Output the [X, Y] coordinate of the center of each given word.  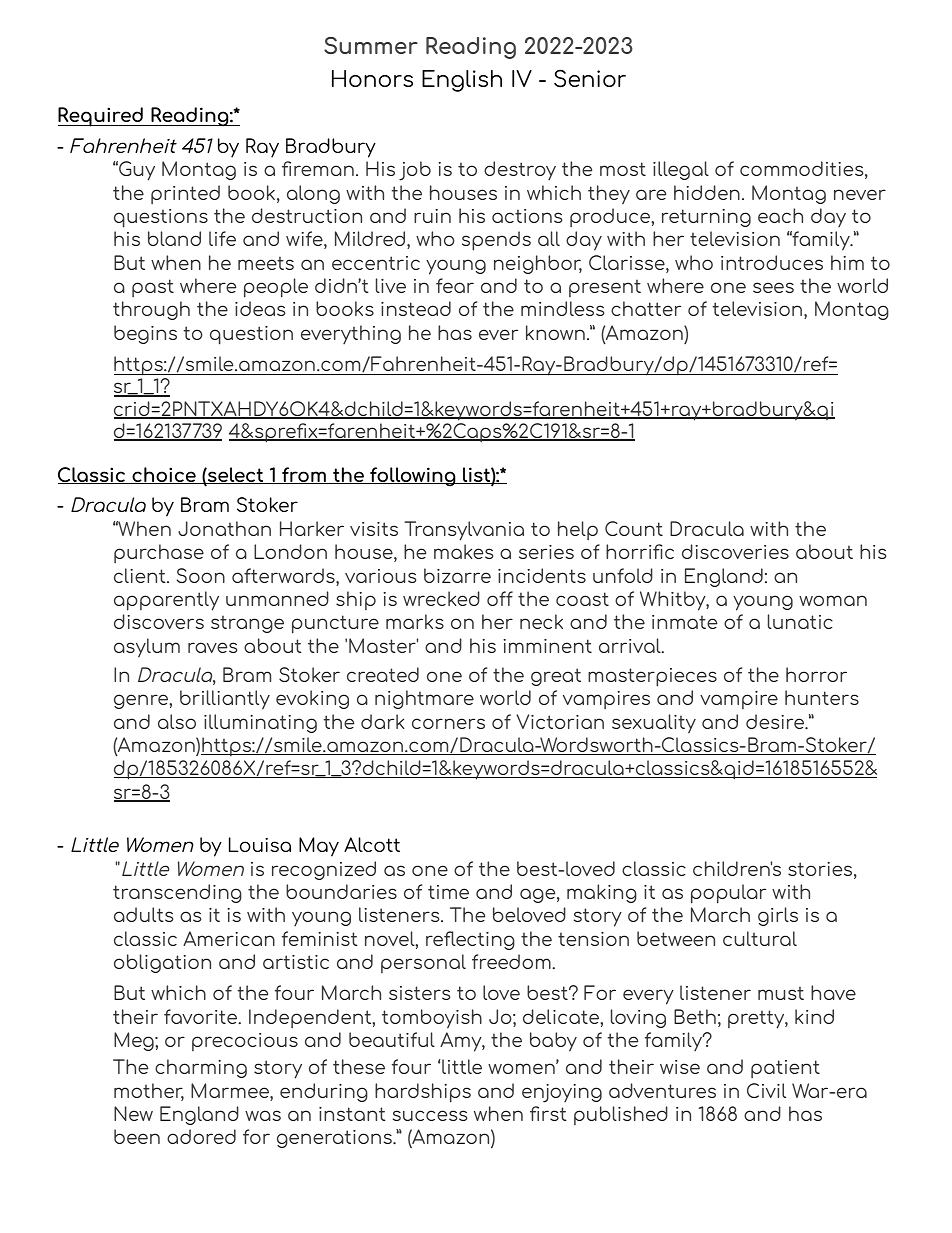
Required [101, 117]
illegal [681, 170]
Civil [766, 1090]
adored [201, 1136]
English [462, 81]
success [430, 1115]
